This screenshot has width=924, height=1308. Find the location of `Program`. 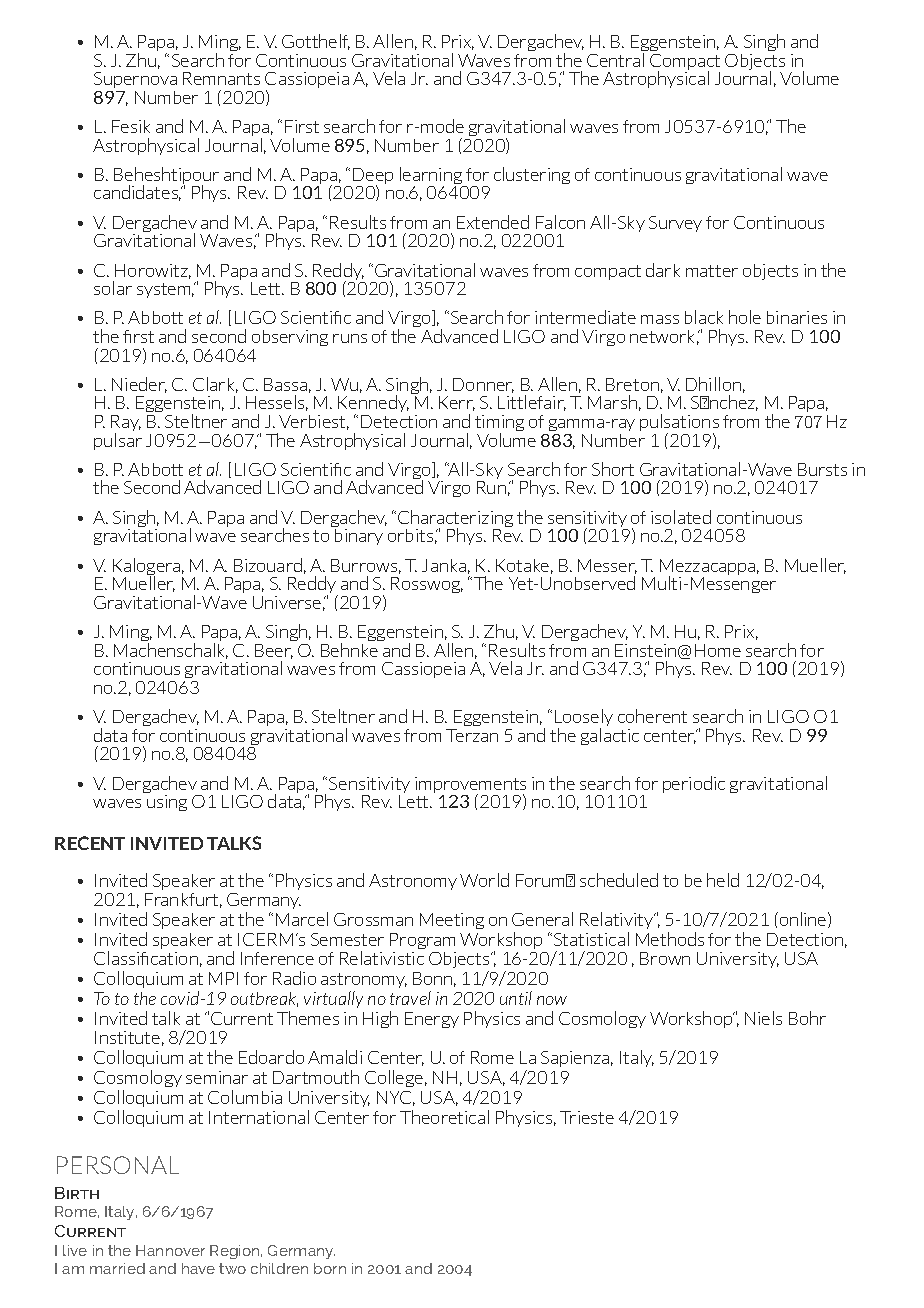

Program is located at coordinates (423, 943).
